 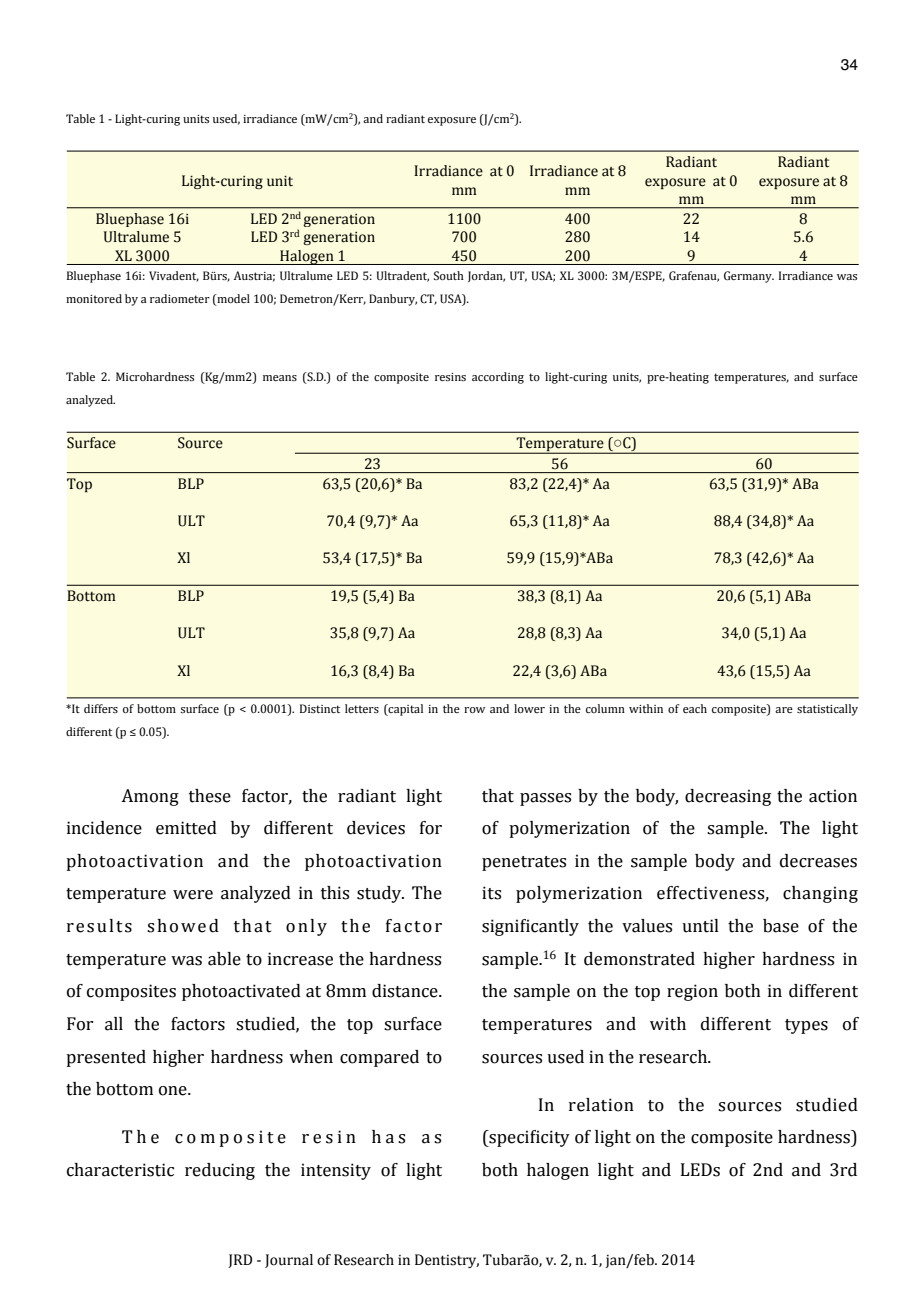 I want to click on Germany, so click(x=749, y=277).
